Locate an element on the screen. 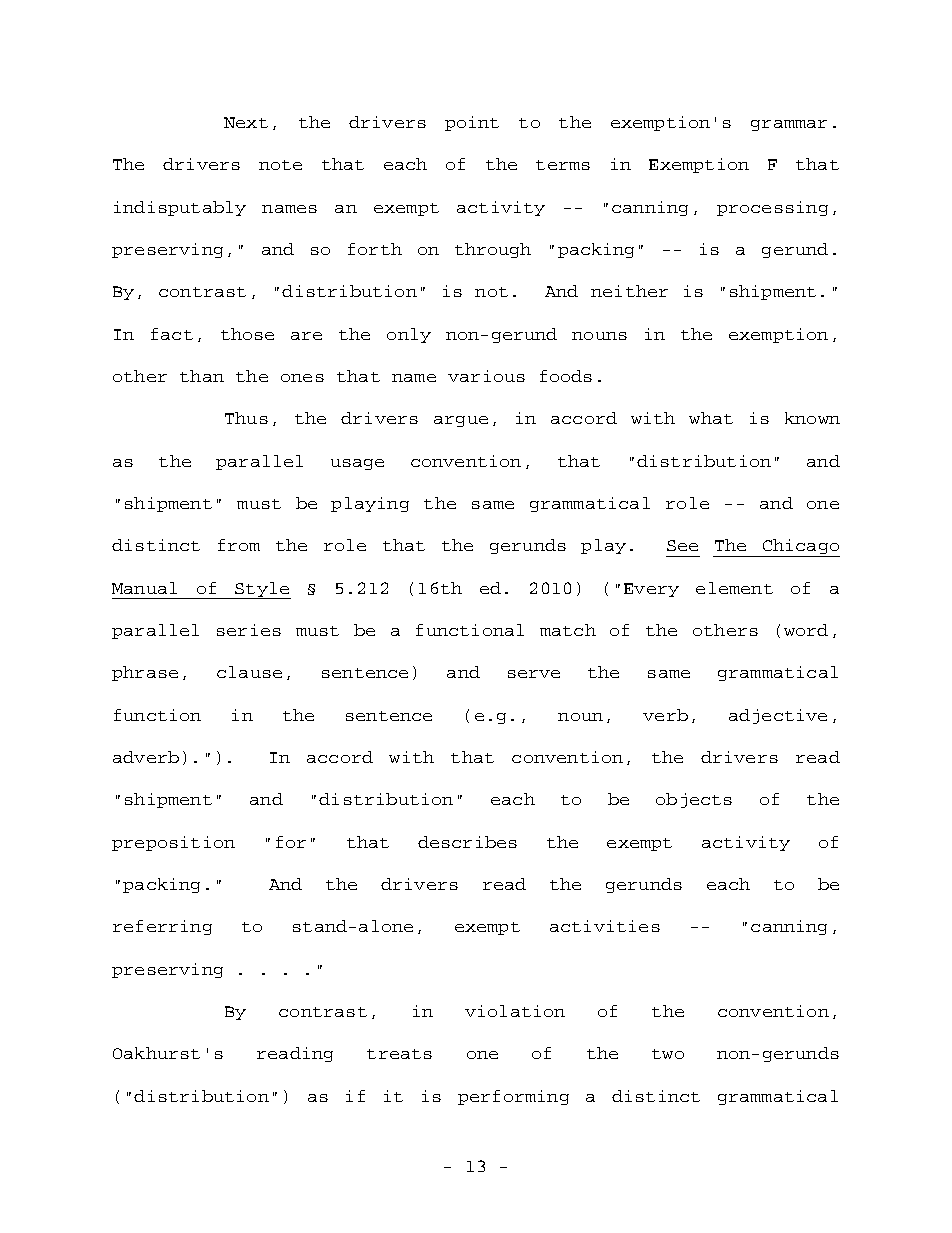 The height and width of the screenshot is (1233, 952). treats is located at coordinates (399, 1054).
